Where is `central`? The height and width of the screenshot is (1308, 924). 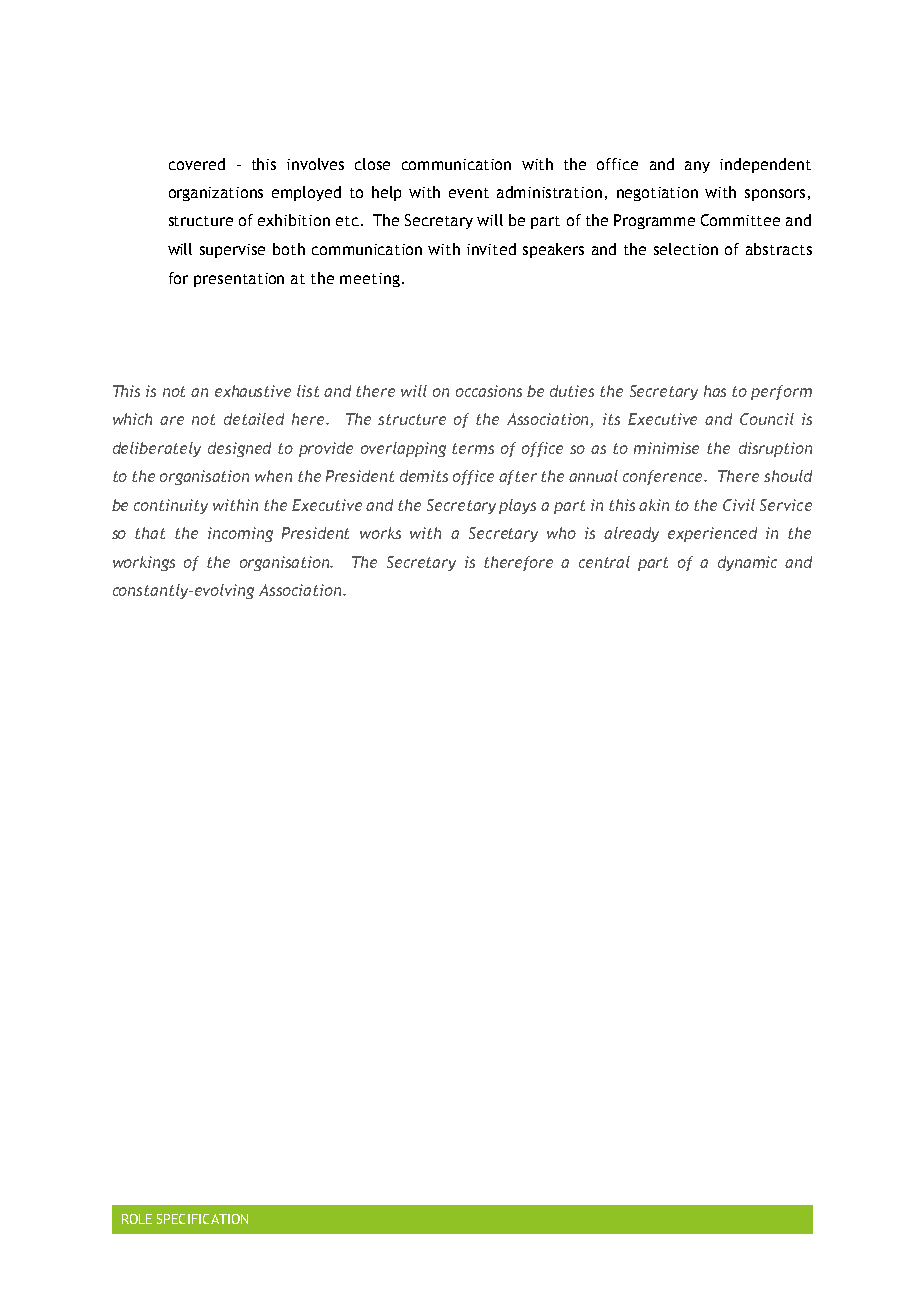 central is located at coordinates (604, 562).
